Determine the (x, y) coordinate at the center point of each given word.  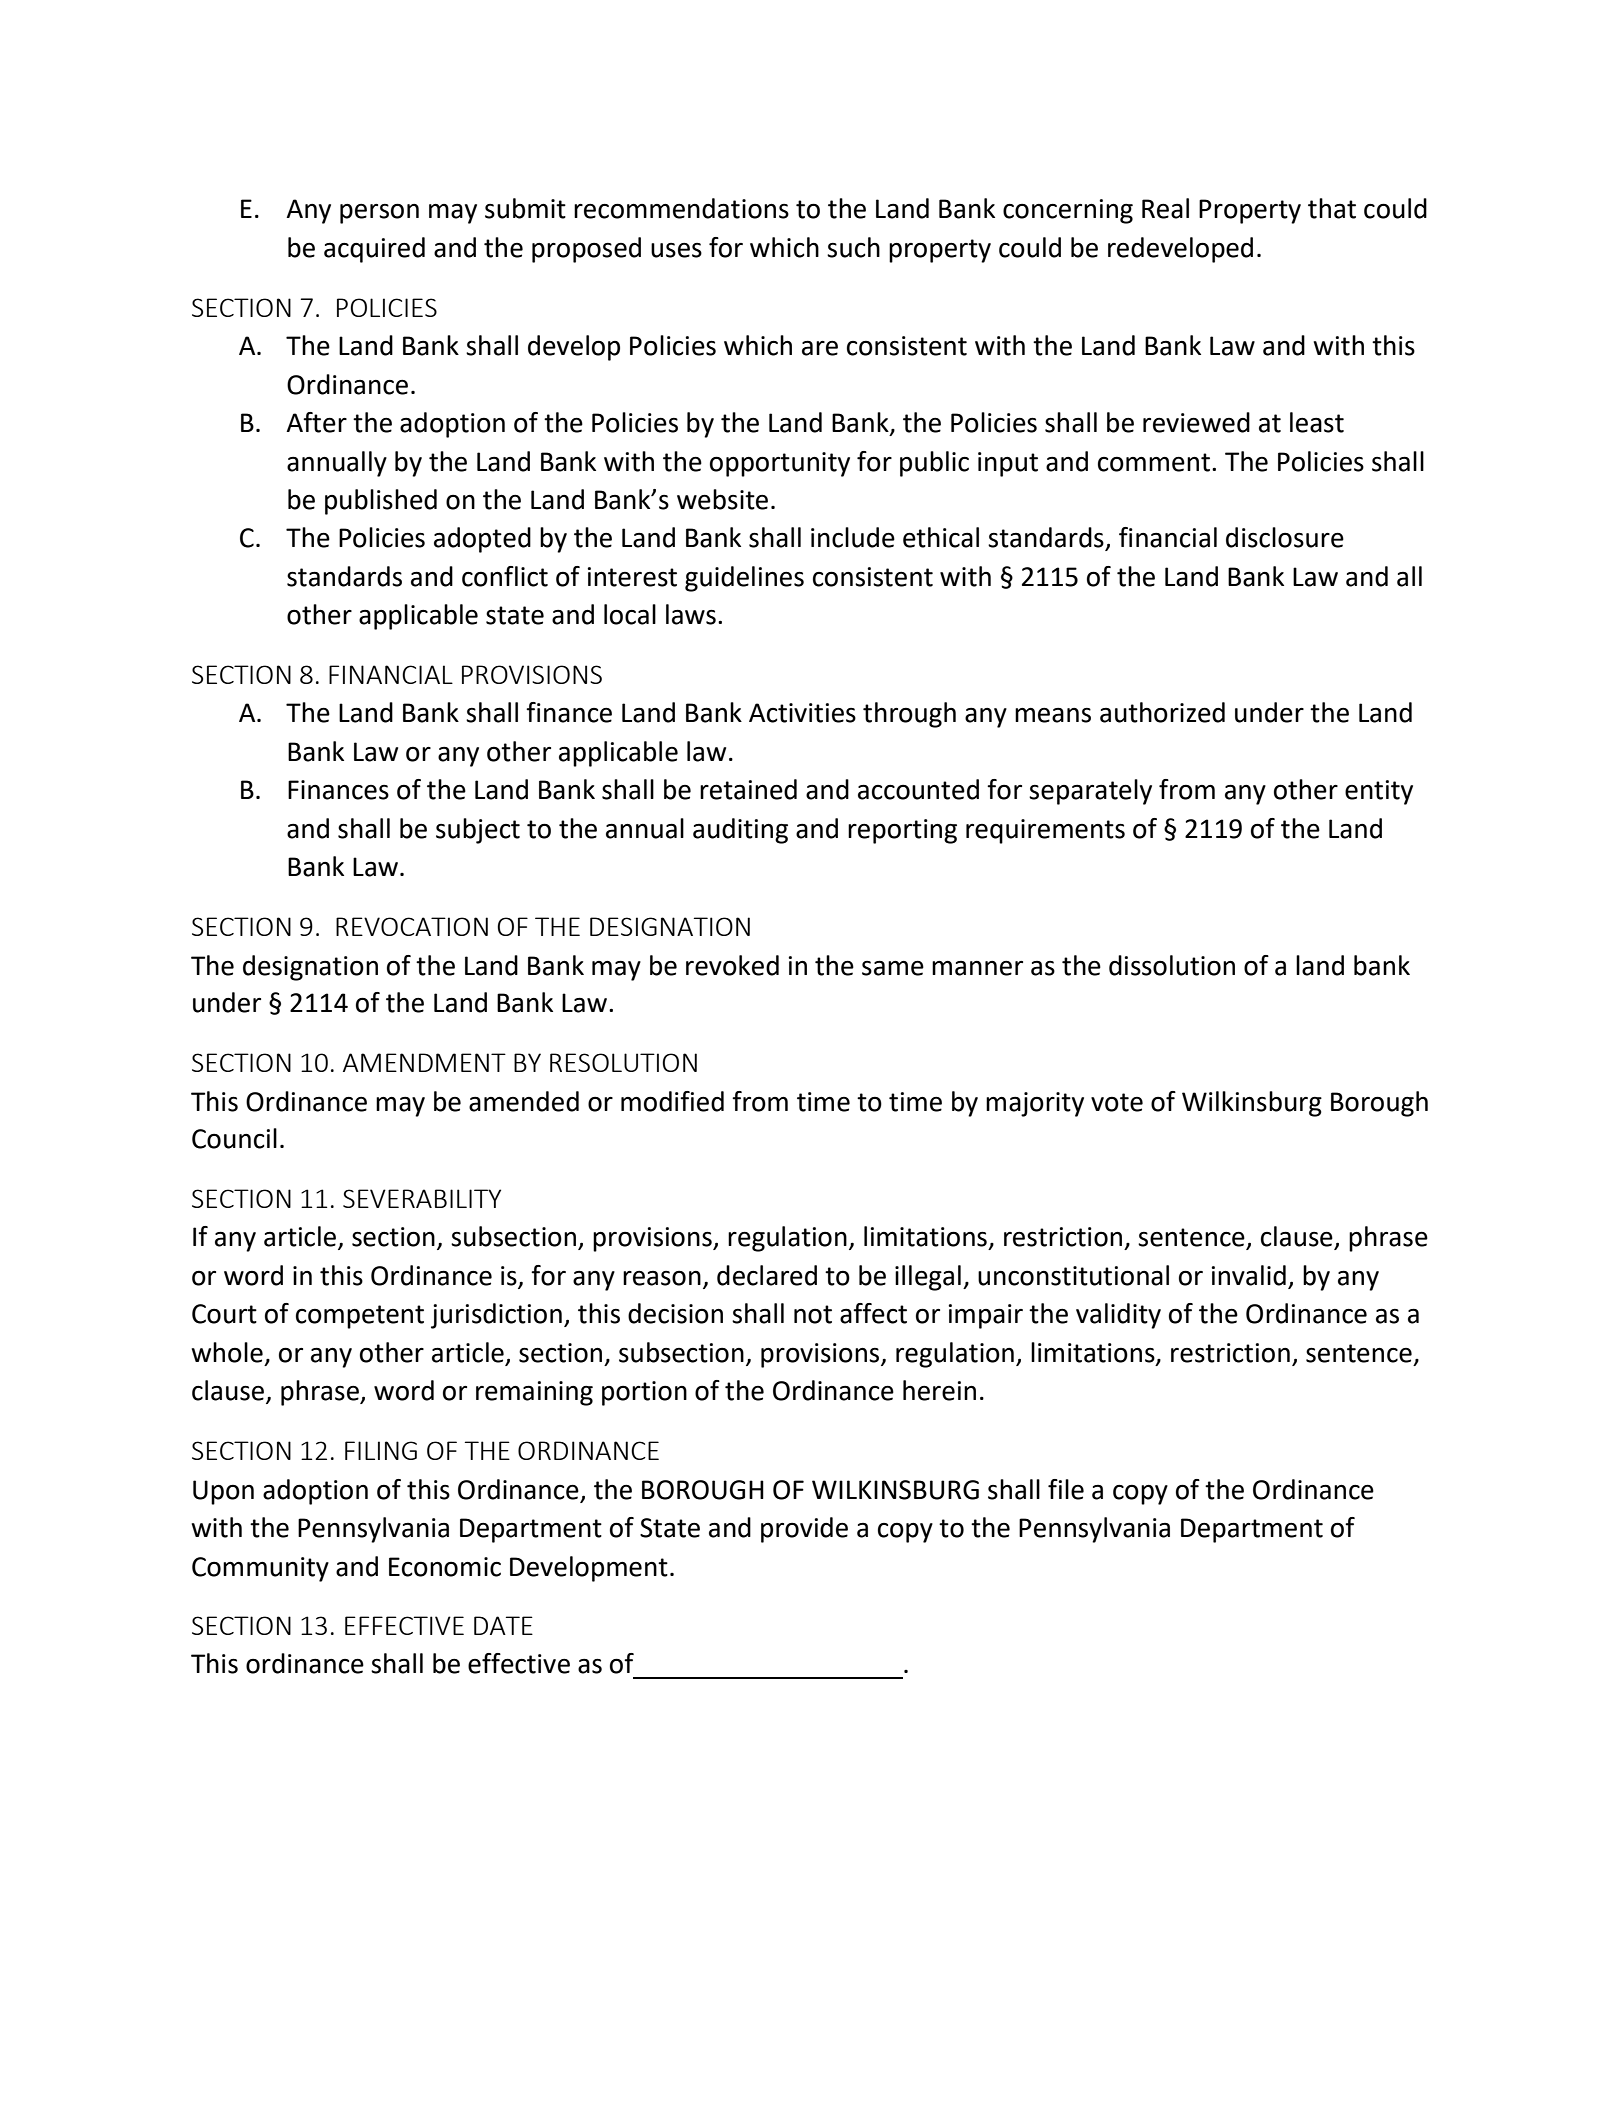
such (853, 247)
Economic (445, 1567)
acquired (374, 250)
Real (1165, 208)
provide (804, 1530)
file (1066, 1489)
